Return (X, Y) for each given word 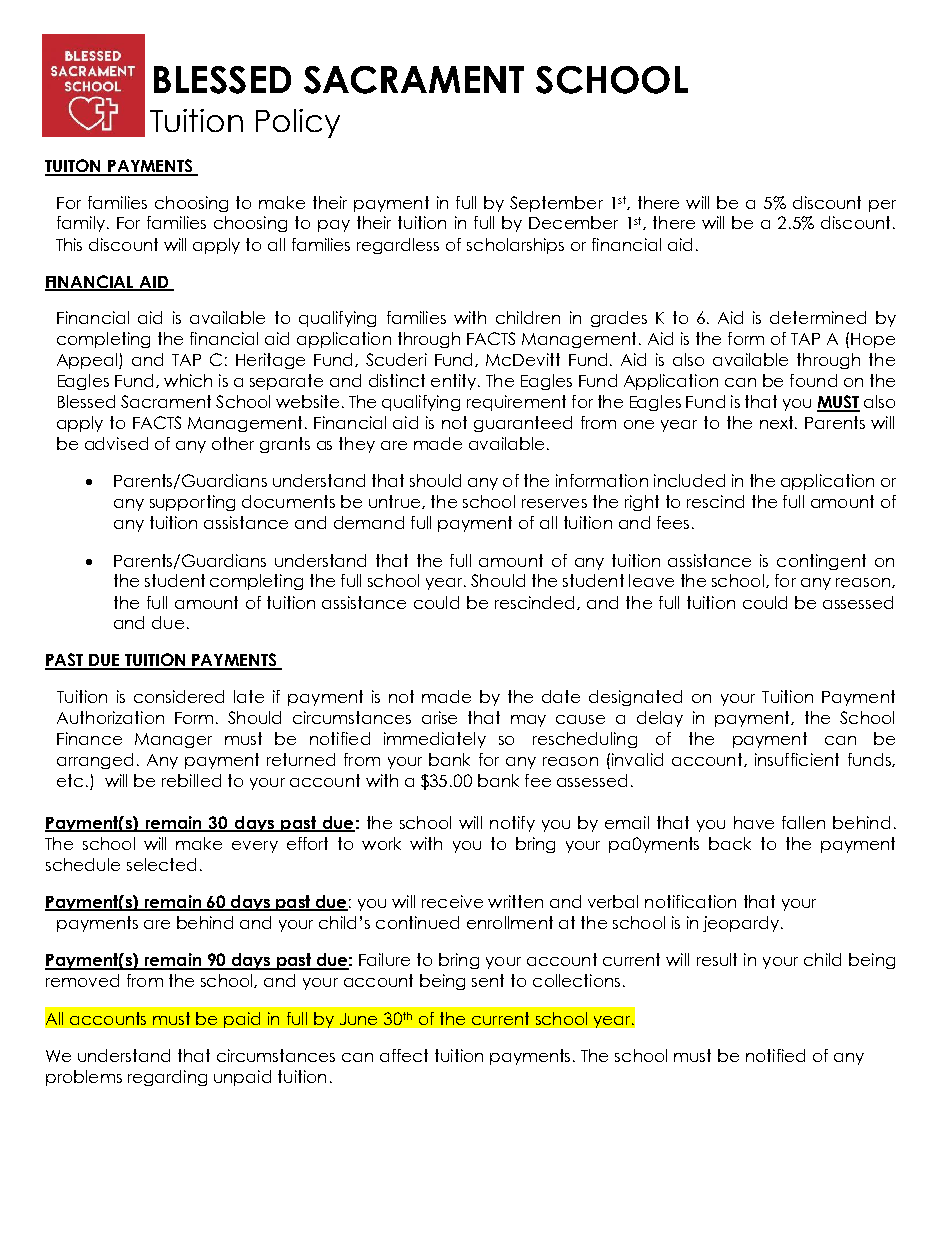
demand (369, 522)
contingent (821, 562)
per (882, 206)
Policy (298, 123)
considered (179, 696)
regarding (167, 1078)
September (556, 204)
